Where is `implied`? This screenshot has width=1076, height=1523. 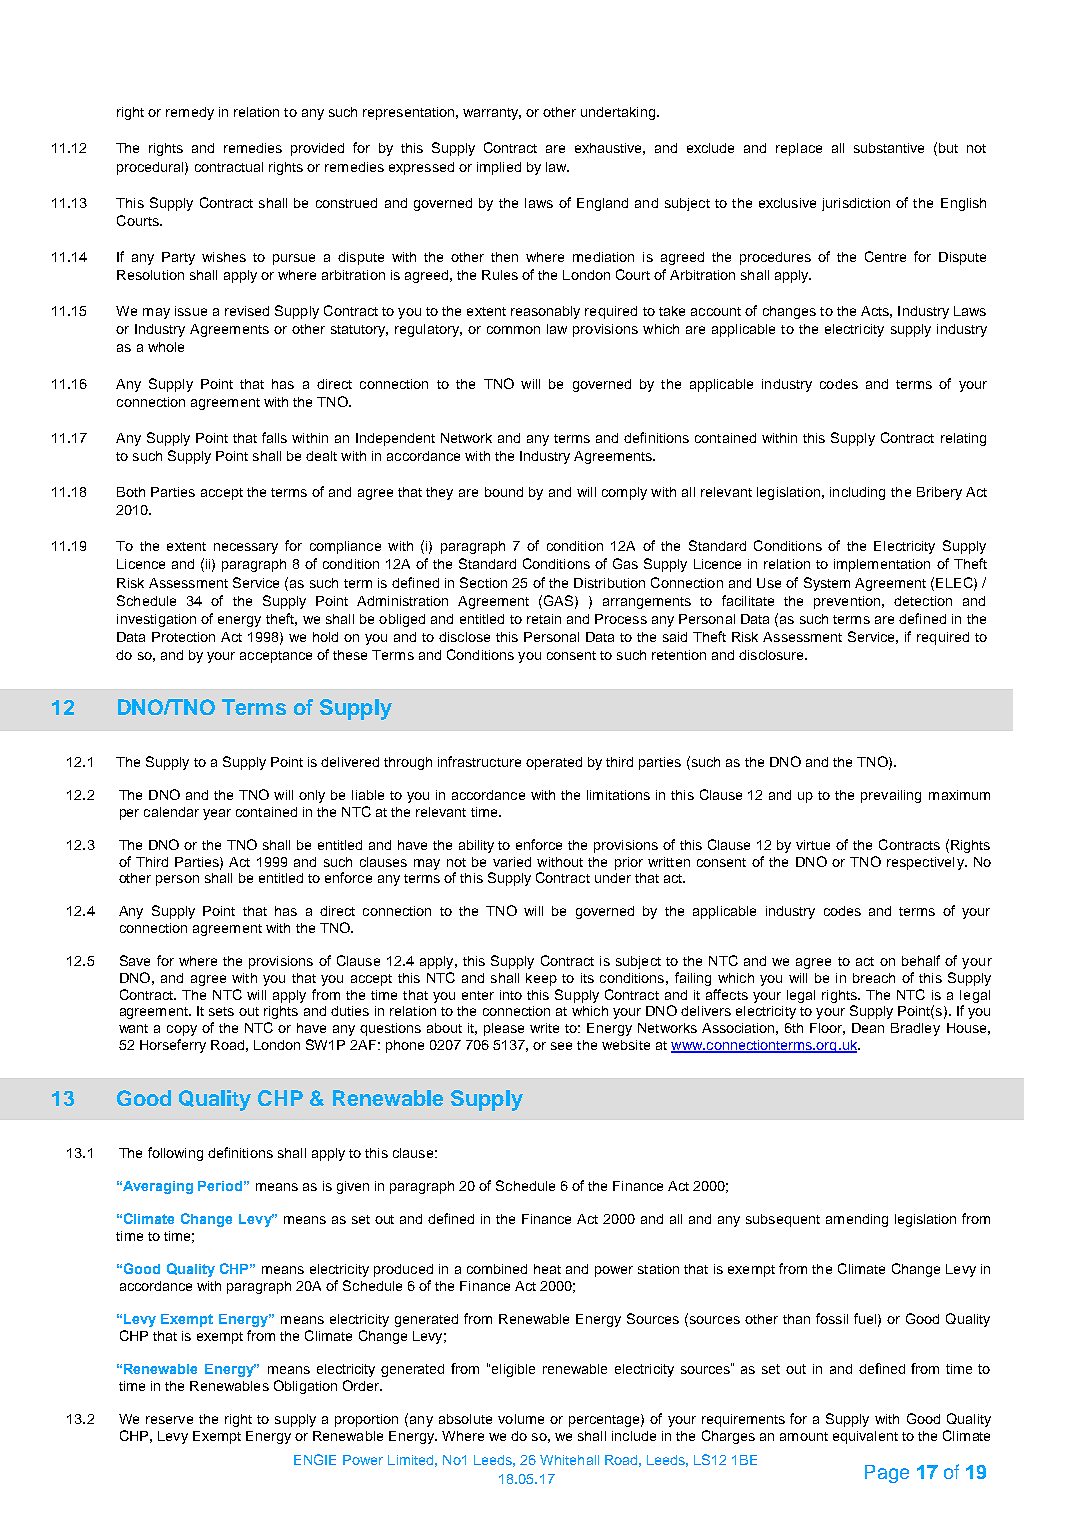 implied is located at coordinates (499, 168).
